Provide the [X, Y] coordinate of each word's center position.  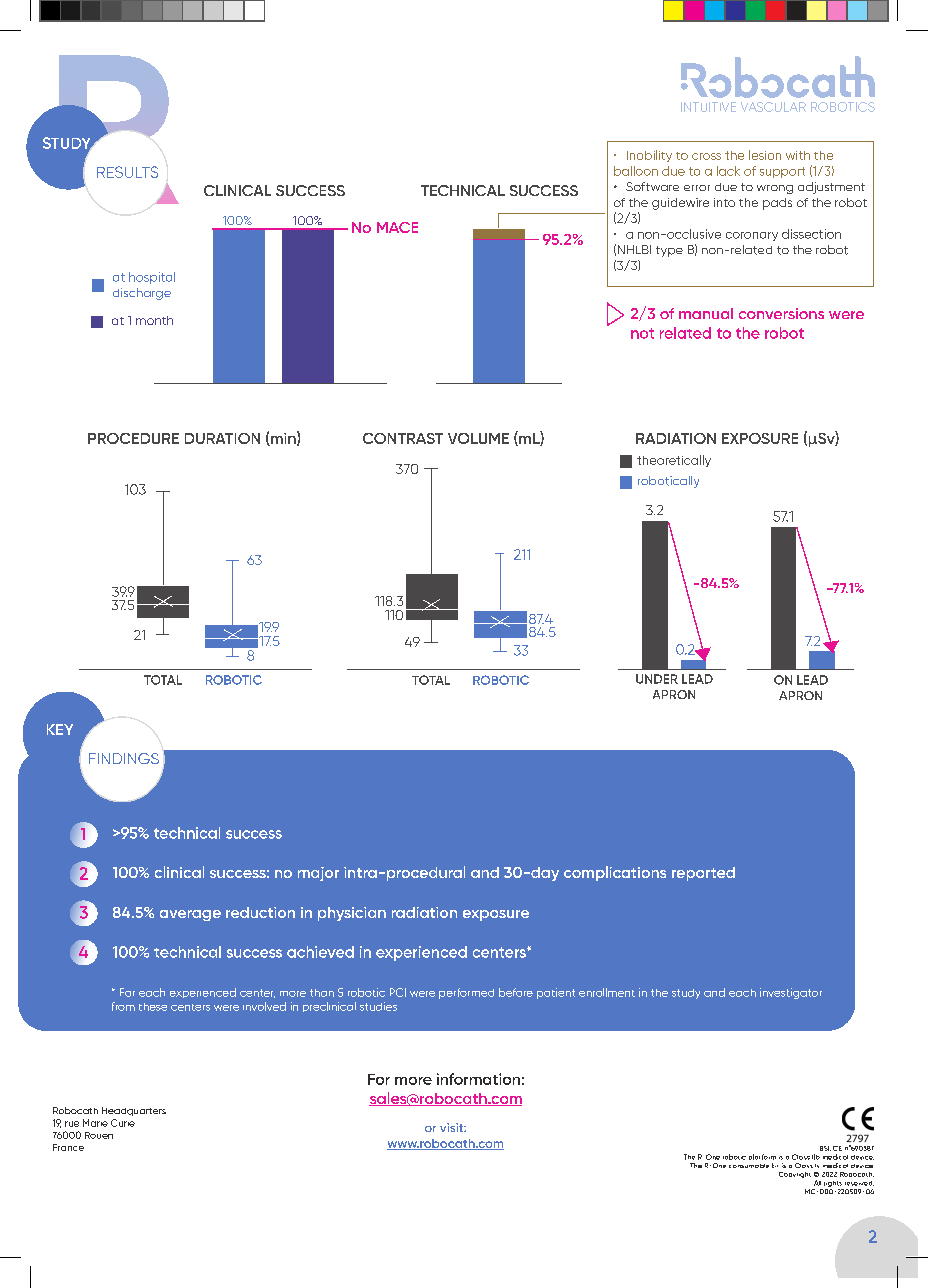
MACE [397, 227]
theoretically [674, 461]
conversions [781, 313]
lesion [765, 155]
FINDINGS [124, 758]
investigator [791, 993]
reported [703, 874]
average [190, 915]
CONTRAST [403, 438]
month [154, 320]
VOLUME [478, 438]
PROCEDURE [133, 438]
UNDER [657, 679]
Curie [123, 1123]
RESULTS [127, 172]
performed [466, 993]
